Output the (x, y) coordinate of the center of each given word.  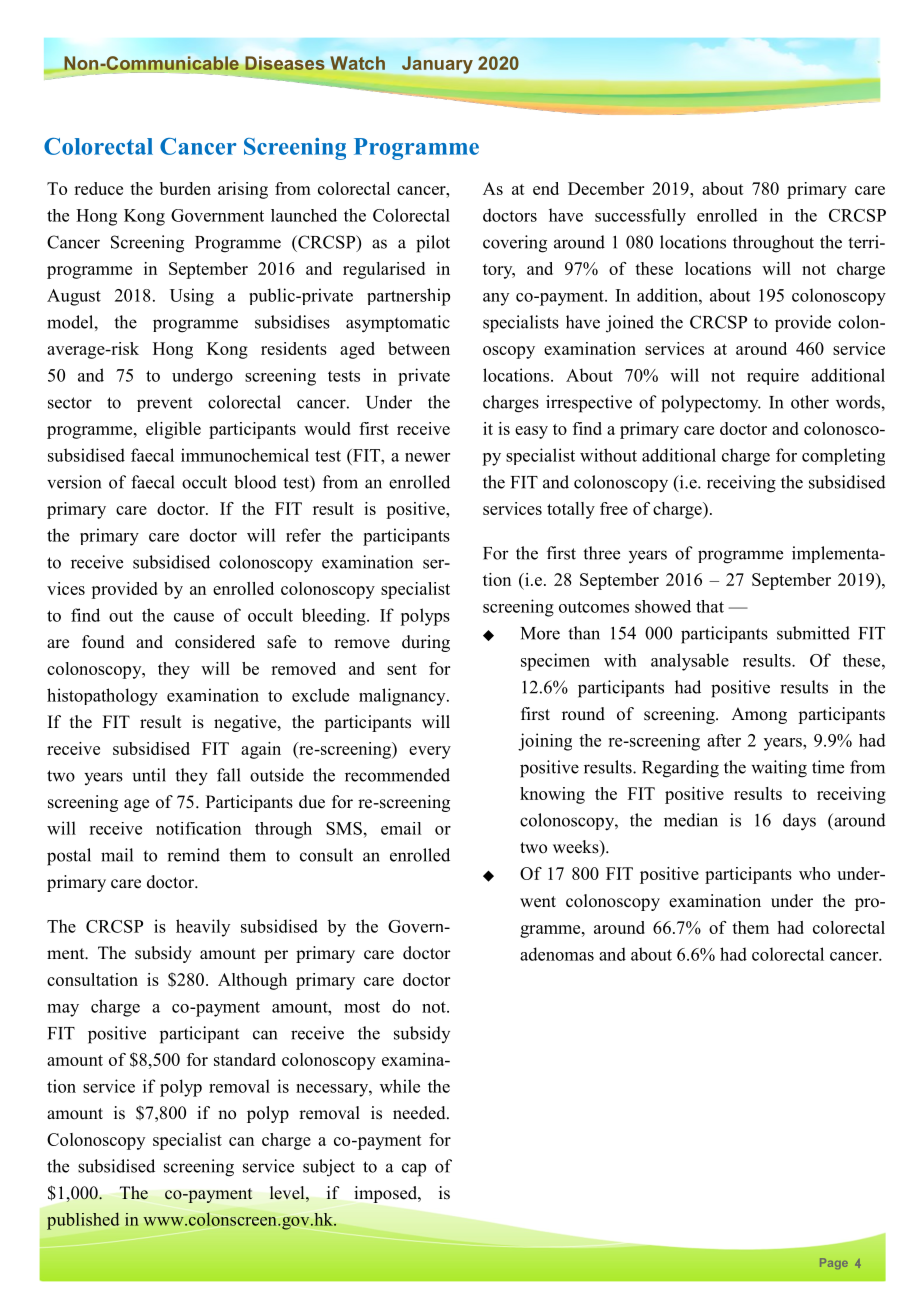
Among (759, 715)
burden (185, 188)
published (83, 1221)
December (606, 188)
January (437, 65)
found (103, 642)
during (426, 643)
